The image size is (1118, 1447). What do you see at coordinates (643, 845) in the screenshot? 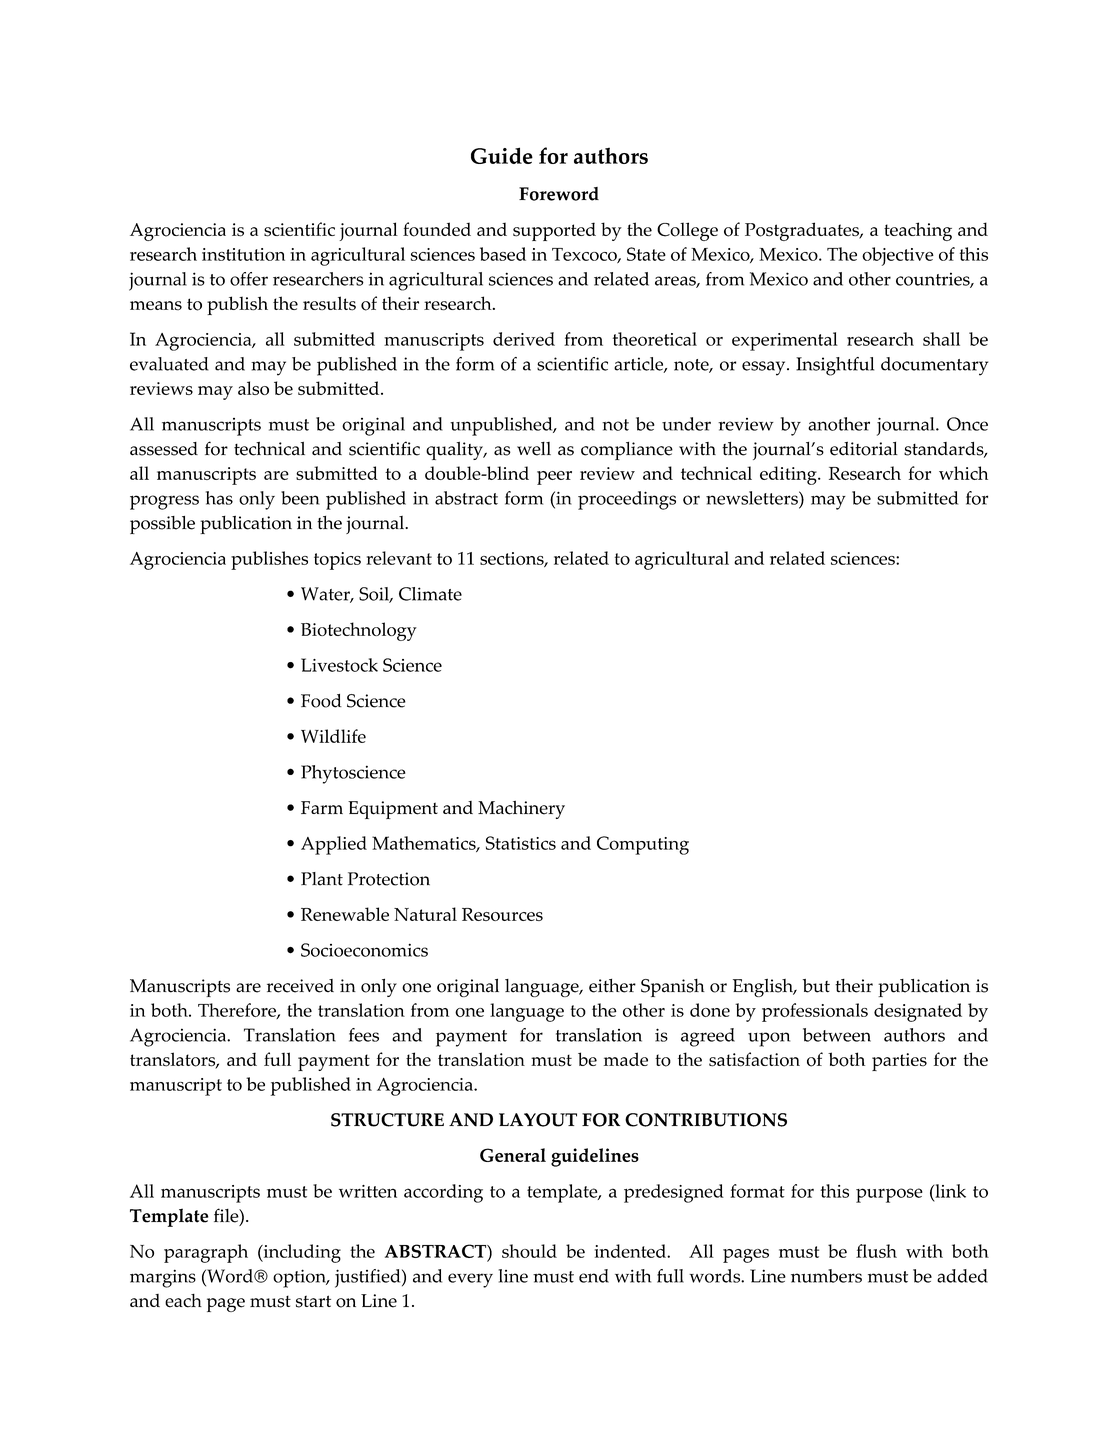
I see `Computing` at bounding box center [643, 845].
